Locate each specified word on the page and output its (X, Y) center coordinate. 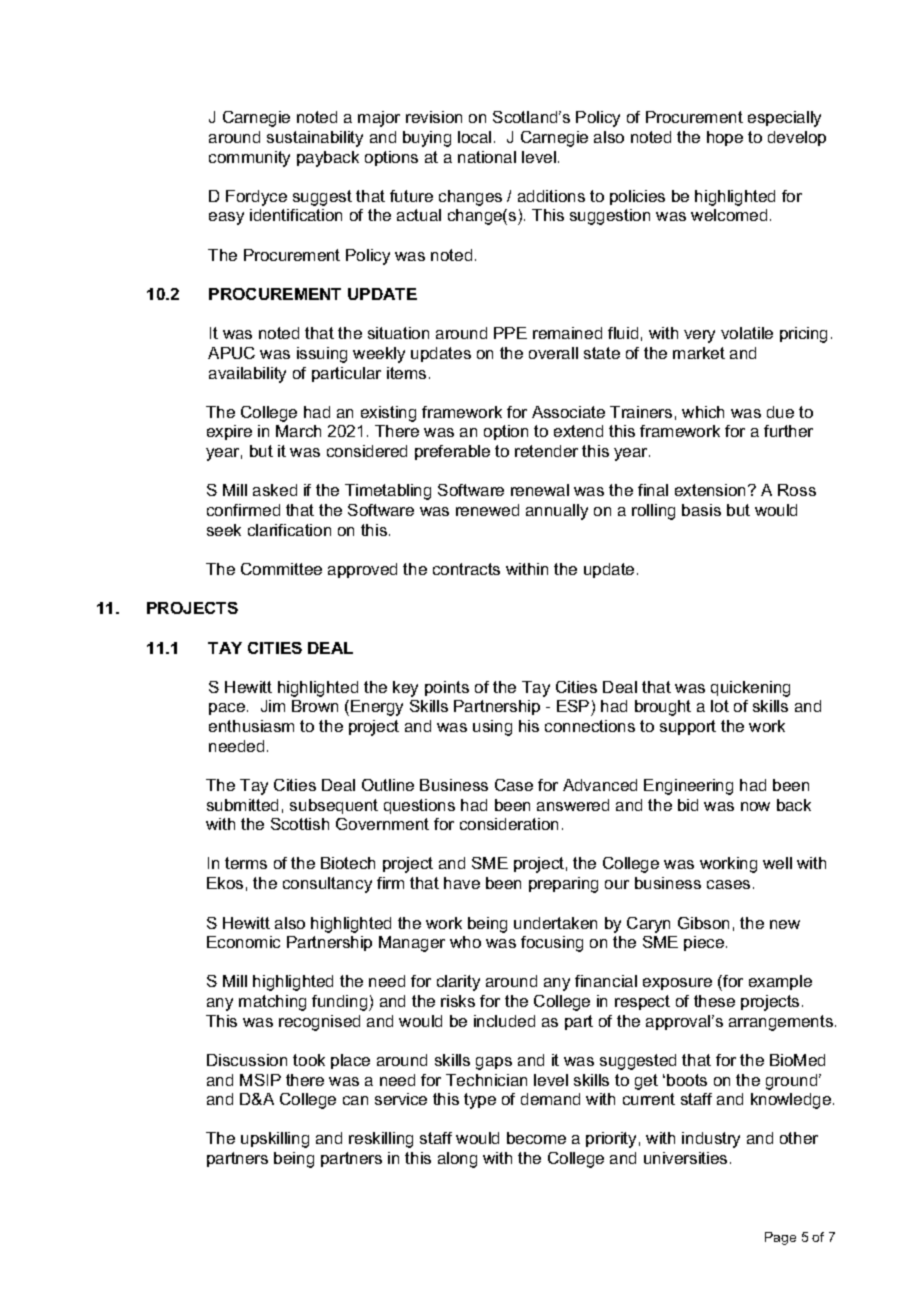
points (447, 688)
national (487, 157)
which (703, 412)
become (536, 1138)
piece (705, 943)
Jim (273, 706)
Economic (243, 942)
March (298, 431)
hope (725, 138)
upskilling (275, 1140)
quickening (750, 689)
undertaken (555, 923)
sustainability (315, 139)
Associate (568, 412)
